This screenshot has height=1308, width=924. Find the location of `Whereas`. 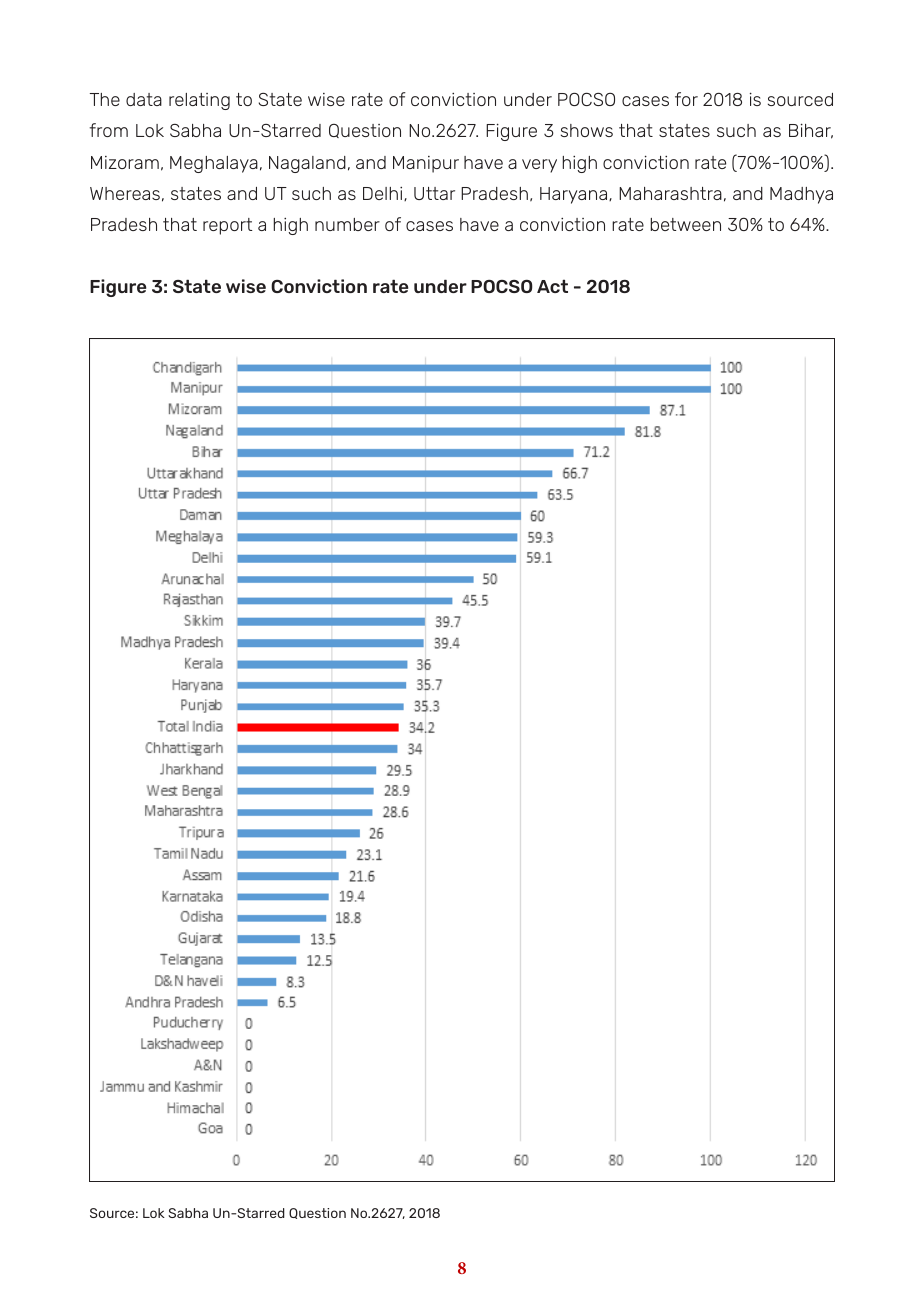

Whereas is located at coordinates (125, 193).
